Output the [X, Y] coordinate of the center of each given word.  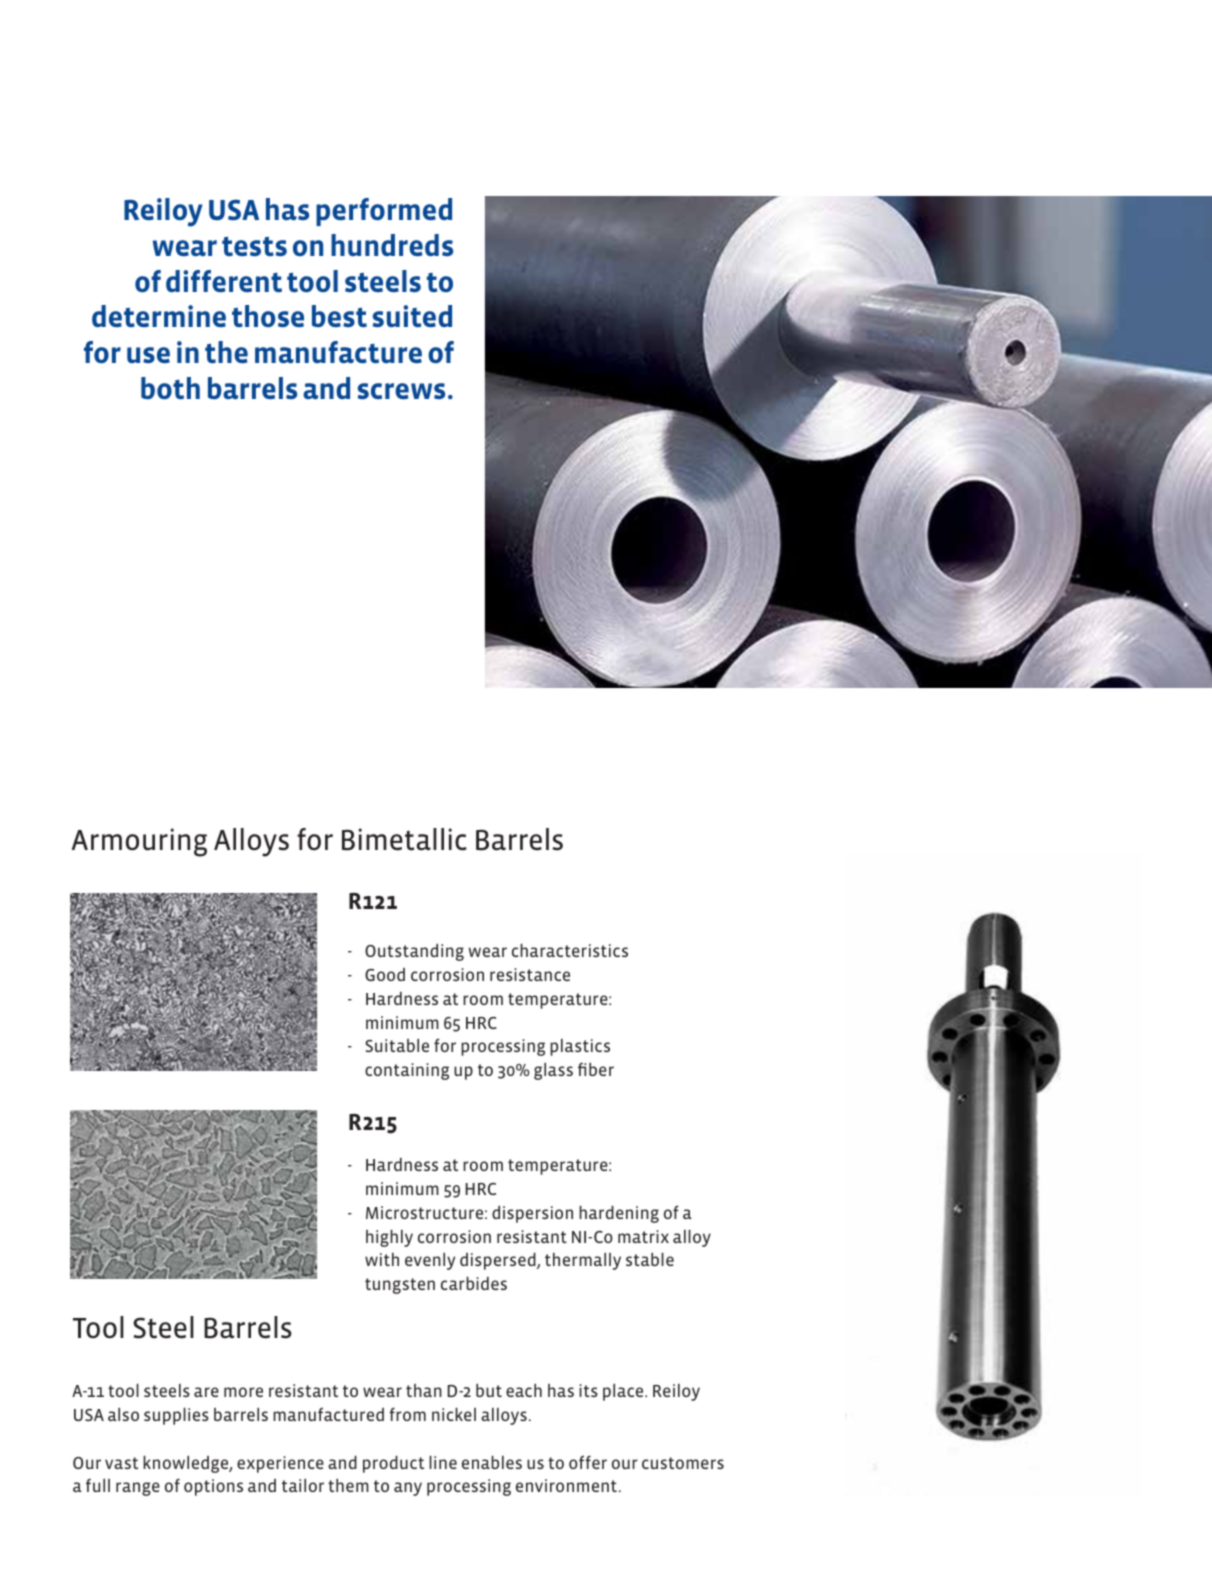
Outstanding [414, 952]
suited [412, 316]
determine [159, 316]
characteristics [570, 950]
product [393, 1464]
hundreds [392, 245]
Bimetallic [404, 839]
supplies [176, 1416]
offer [588, 1462]
